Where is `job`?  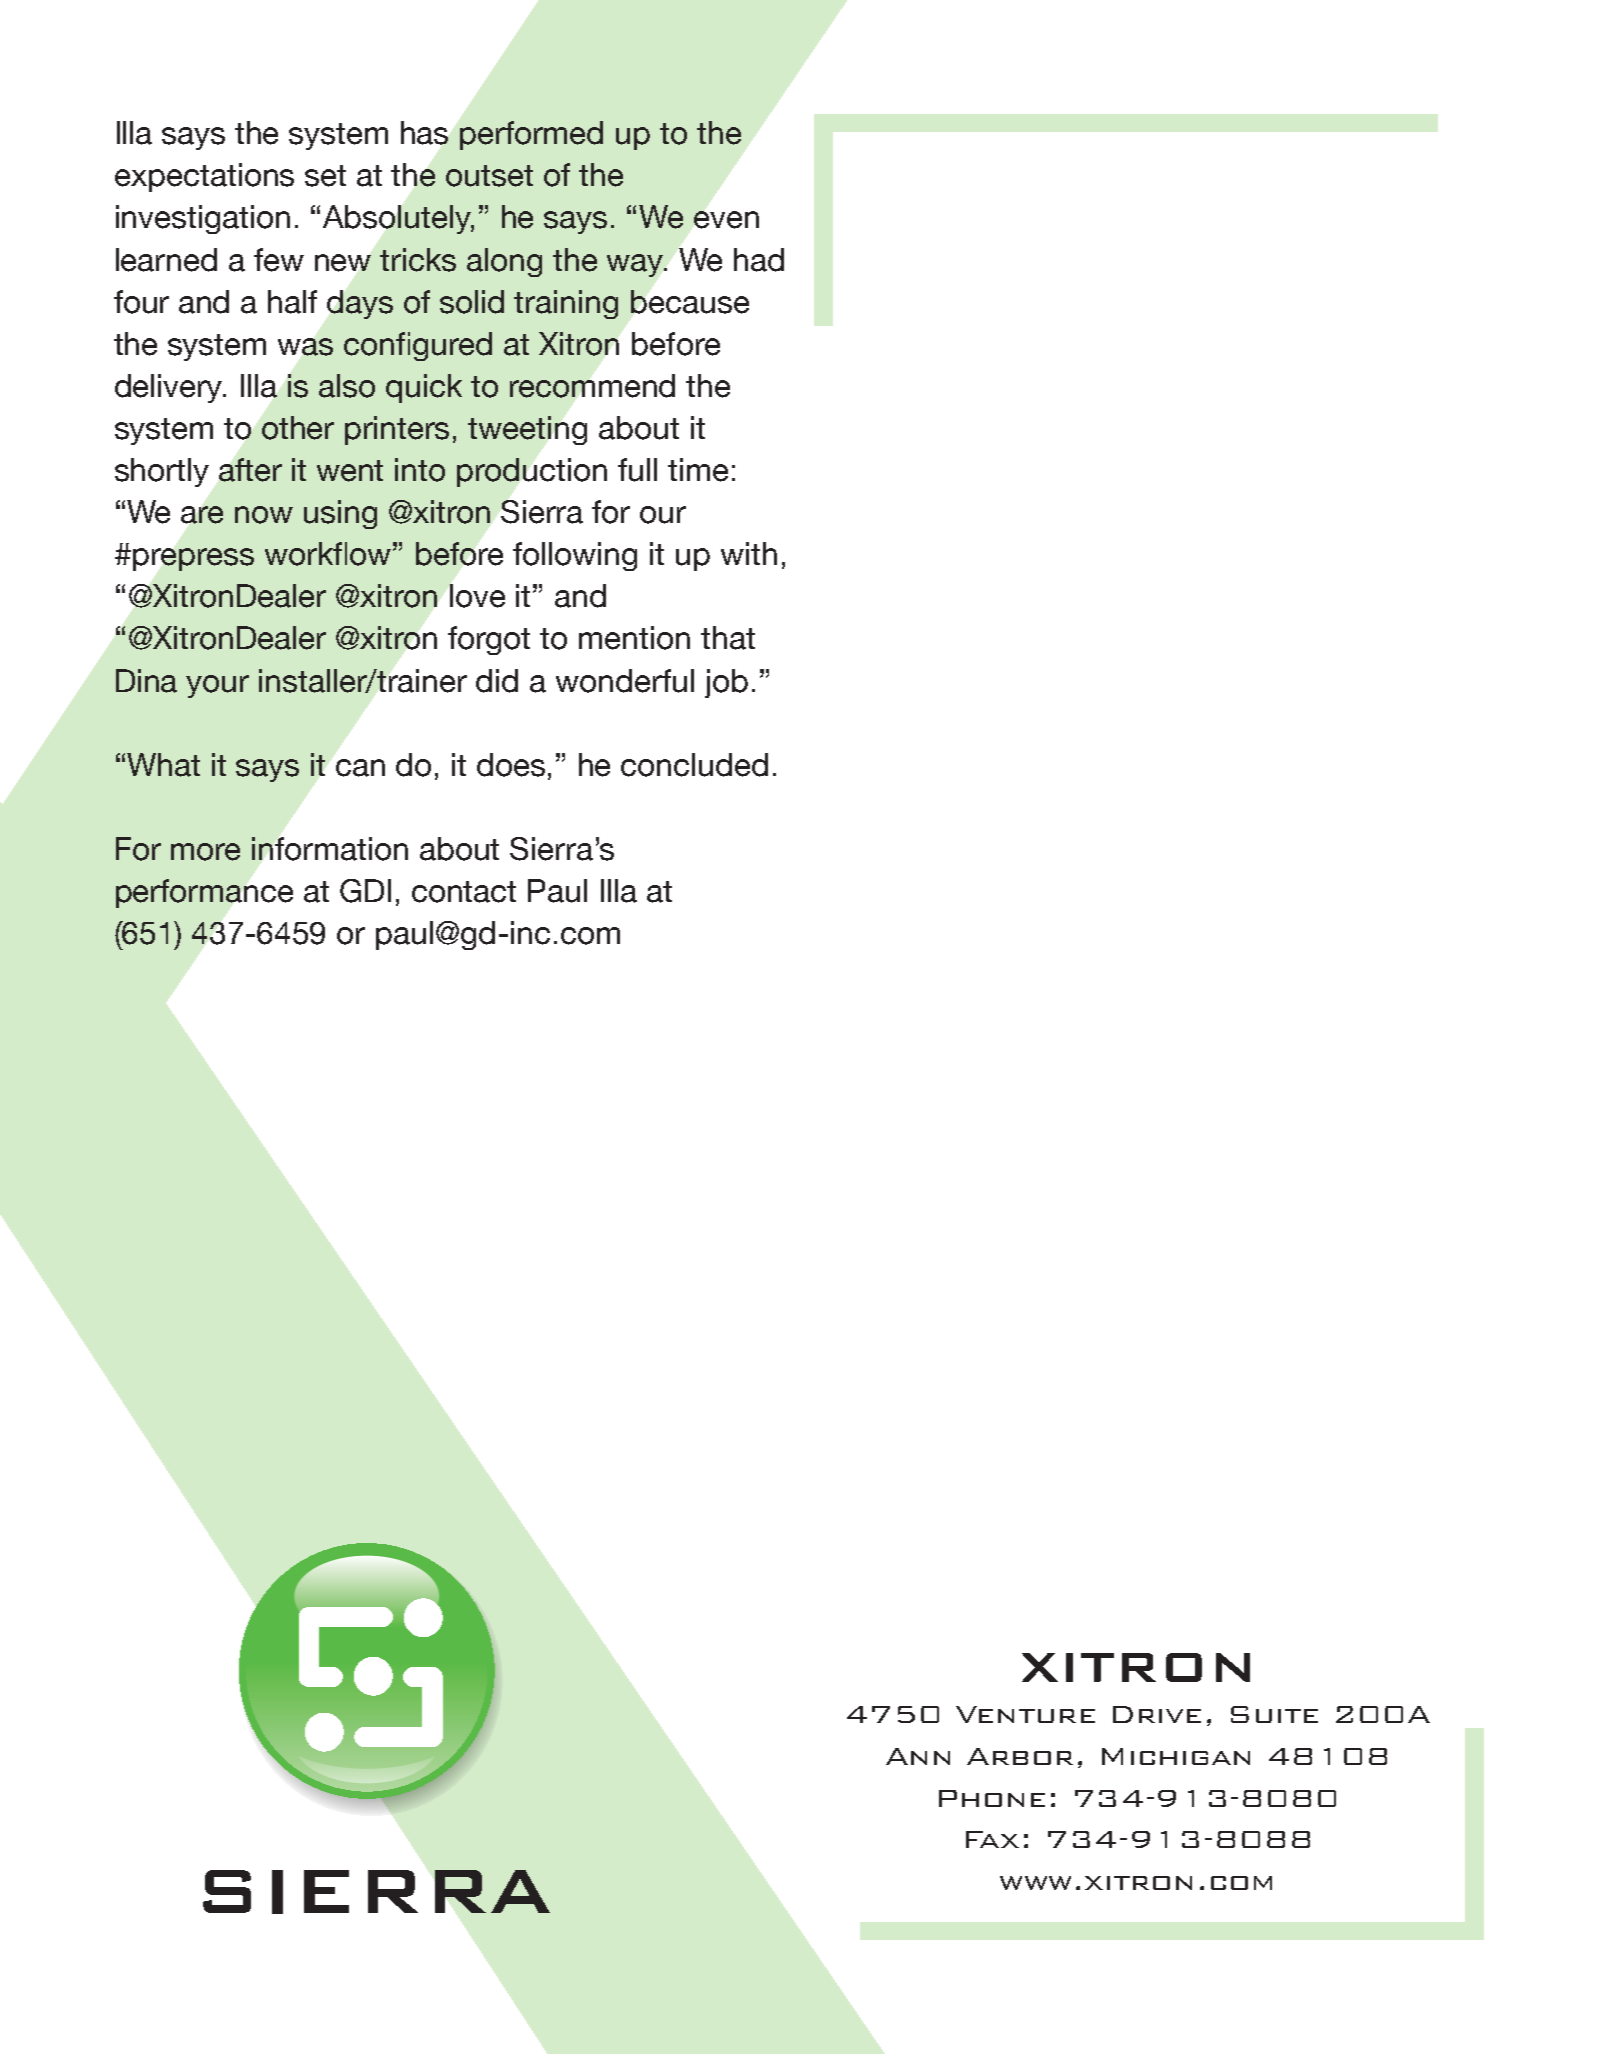
job is located at coordinates (726, 683).
